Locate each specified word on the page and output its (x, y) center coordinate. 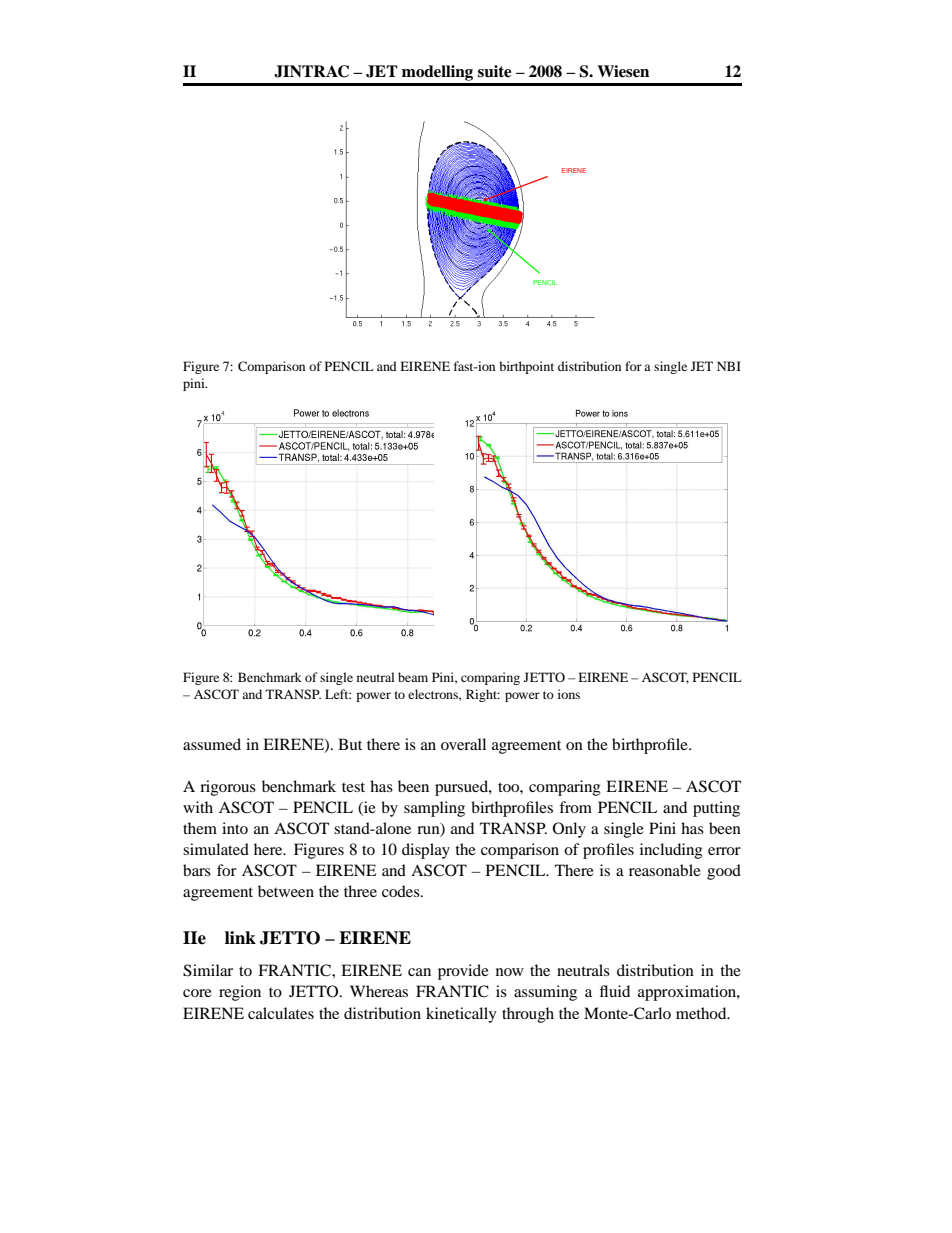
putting (716, 809)
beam (413, 677)
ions (569, 694)
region (240, 993)
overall (463, 744)
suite (494, 71)
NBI (729, 366)
